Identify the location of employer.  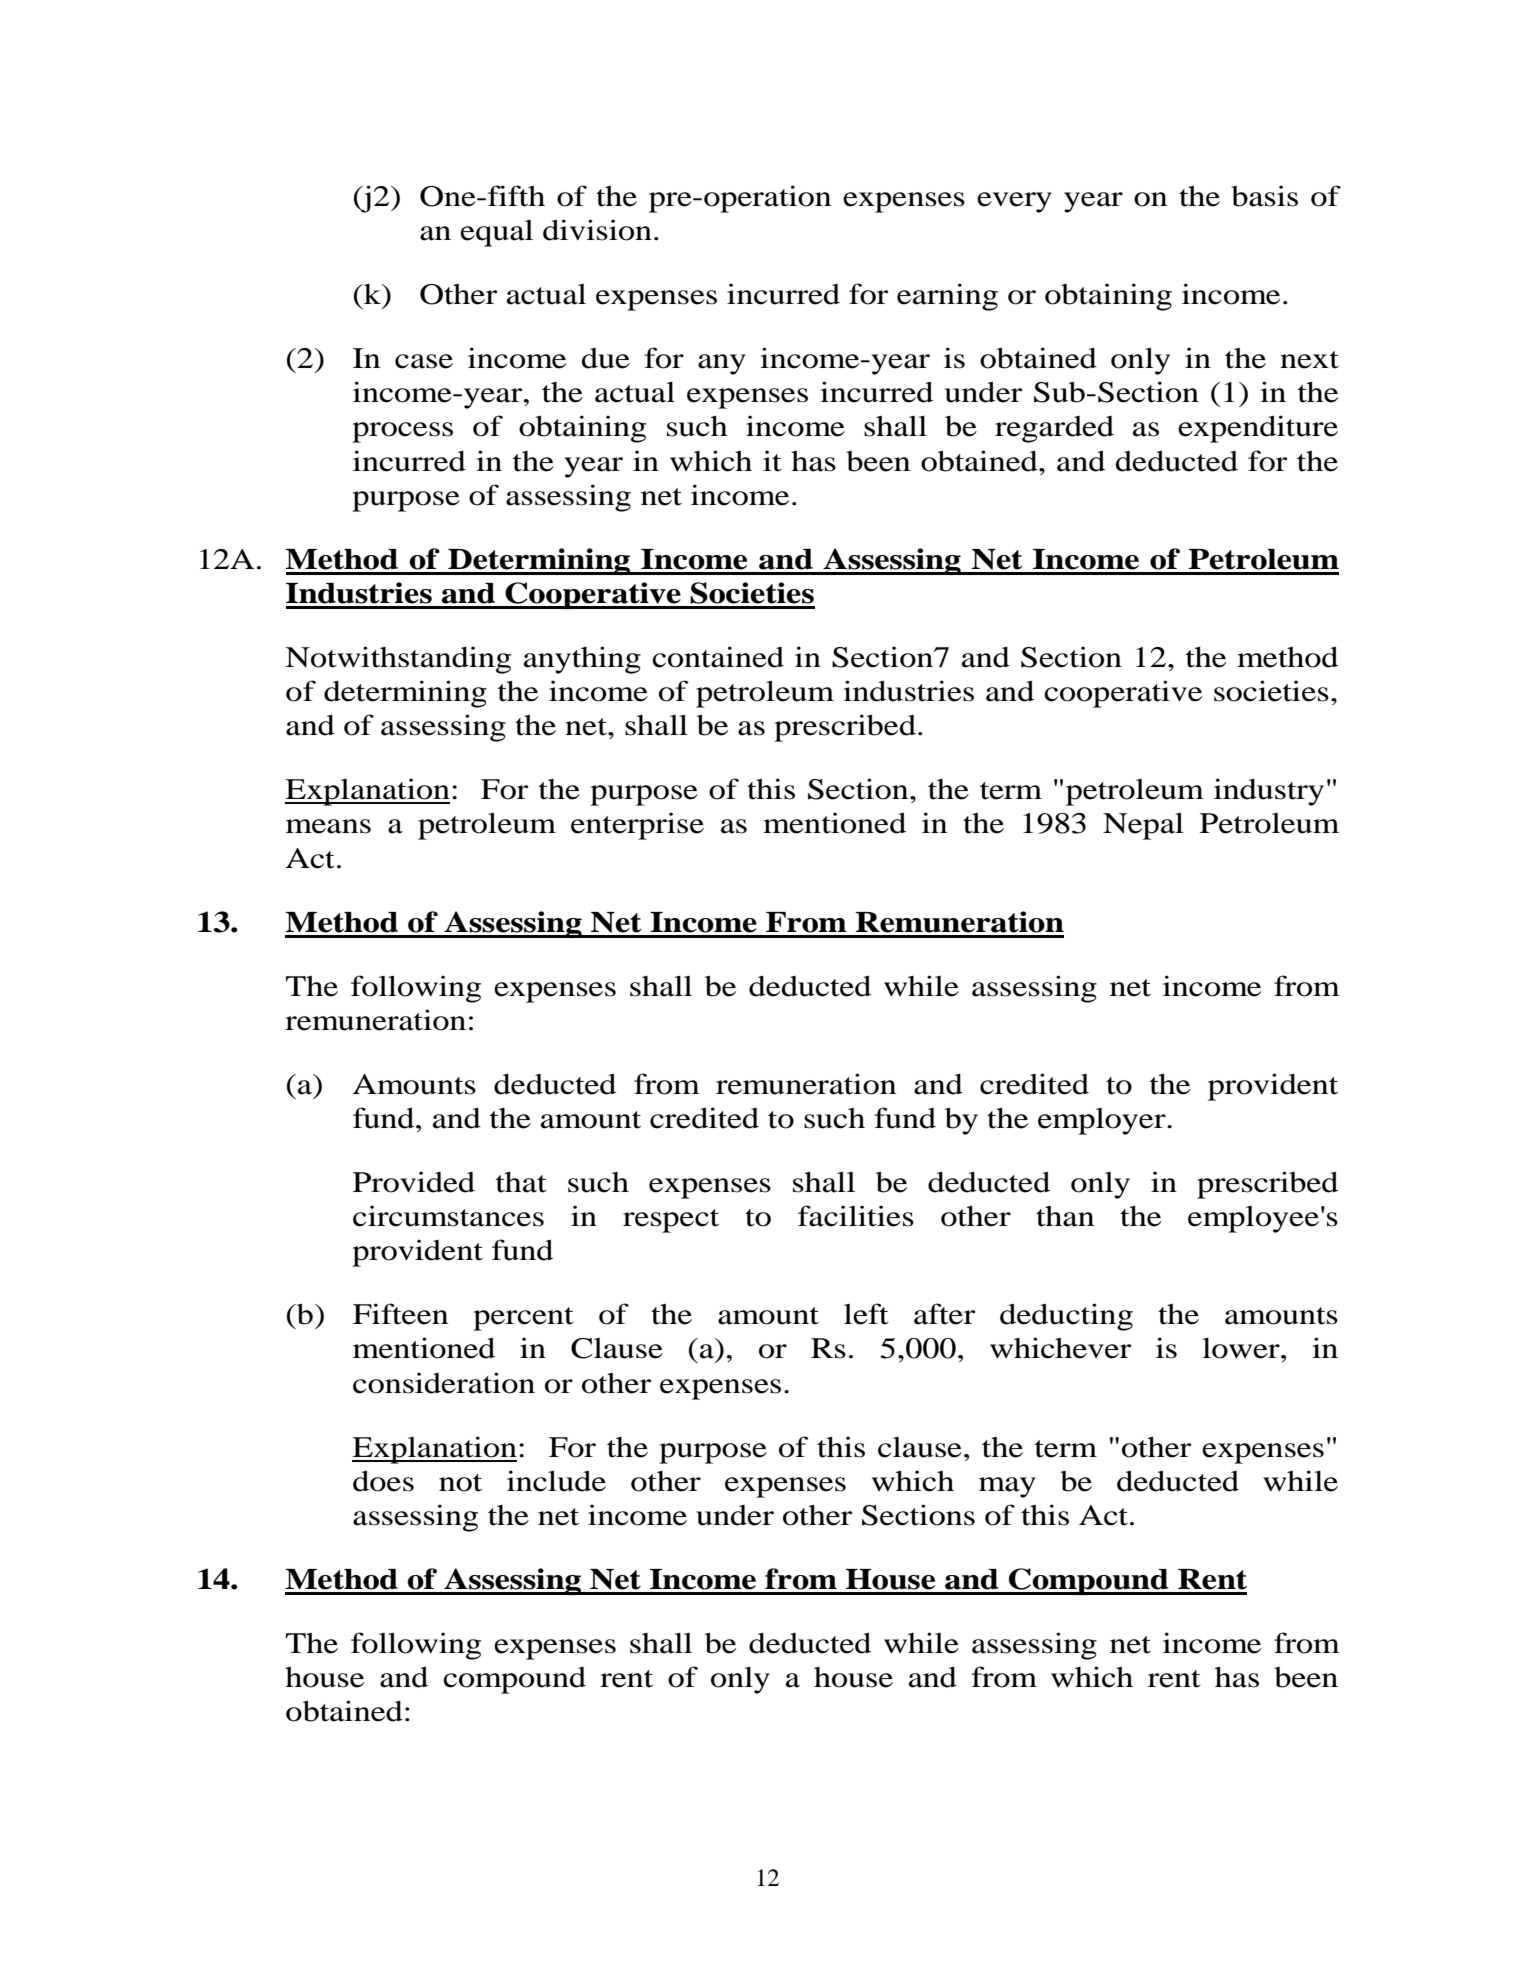
(1103, 1121).
